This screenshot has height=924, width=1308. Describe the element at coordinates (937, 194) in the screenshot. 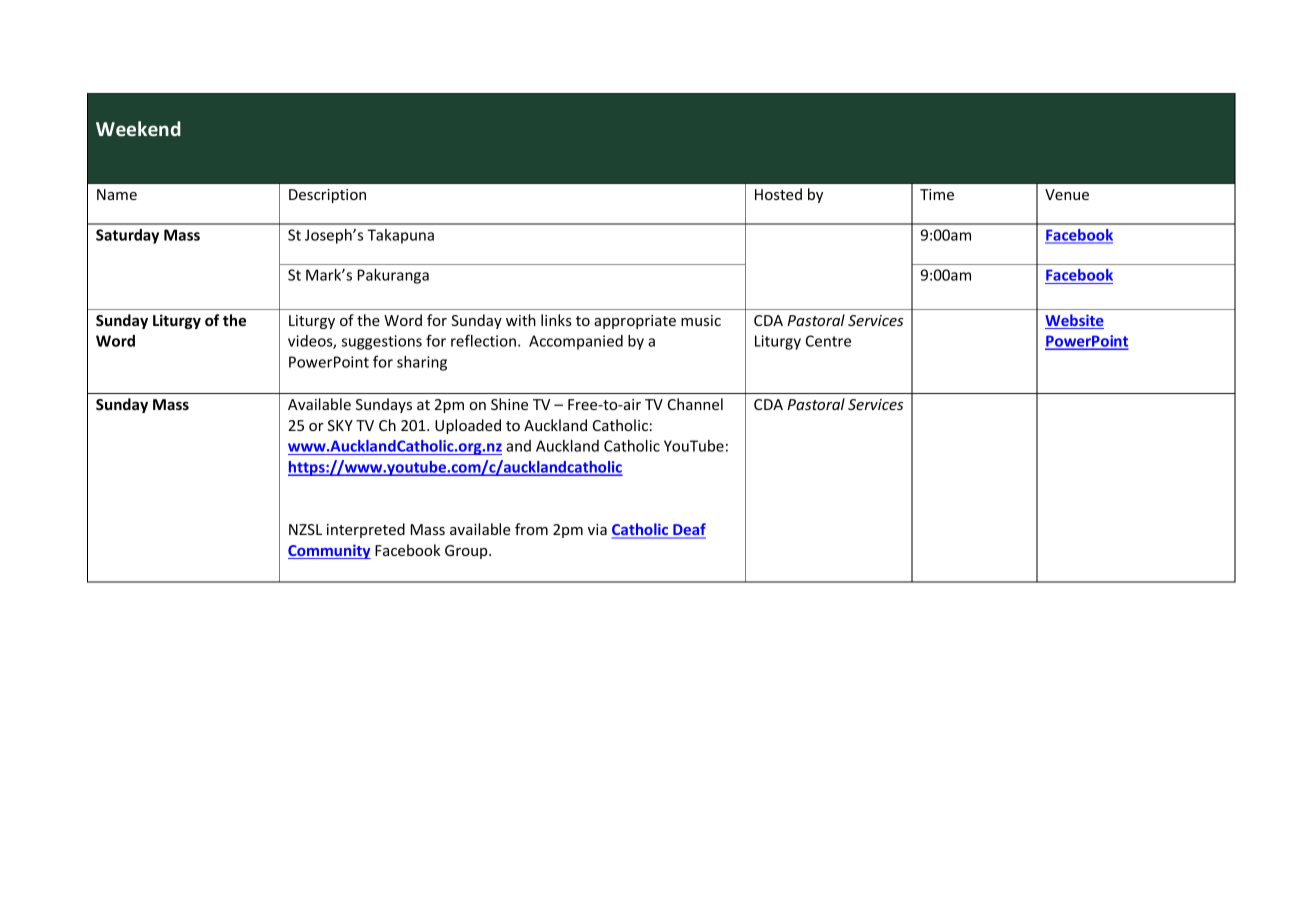

I see `Time` at that location.
